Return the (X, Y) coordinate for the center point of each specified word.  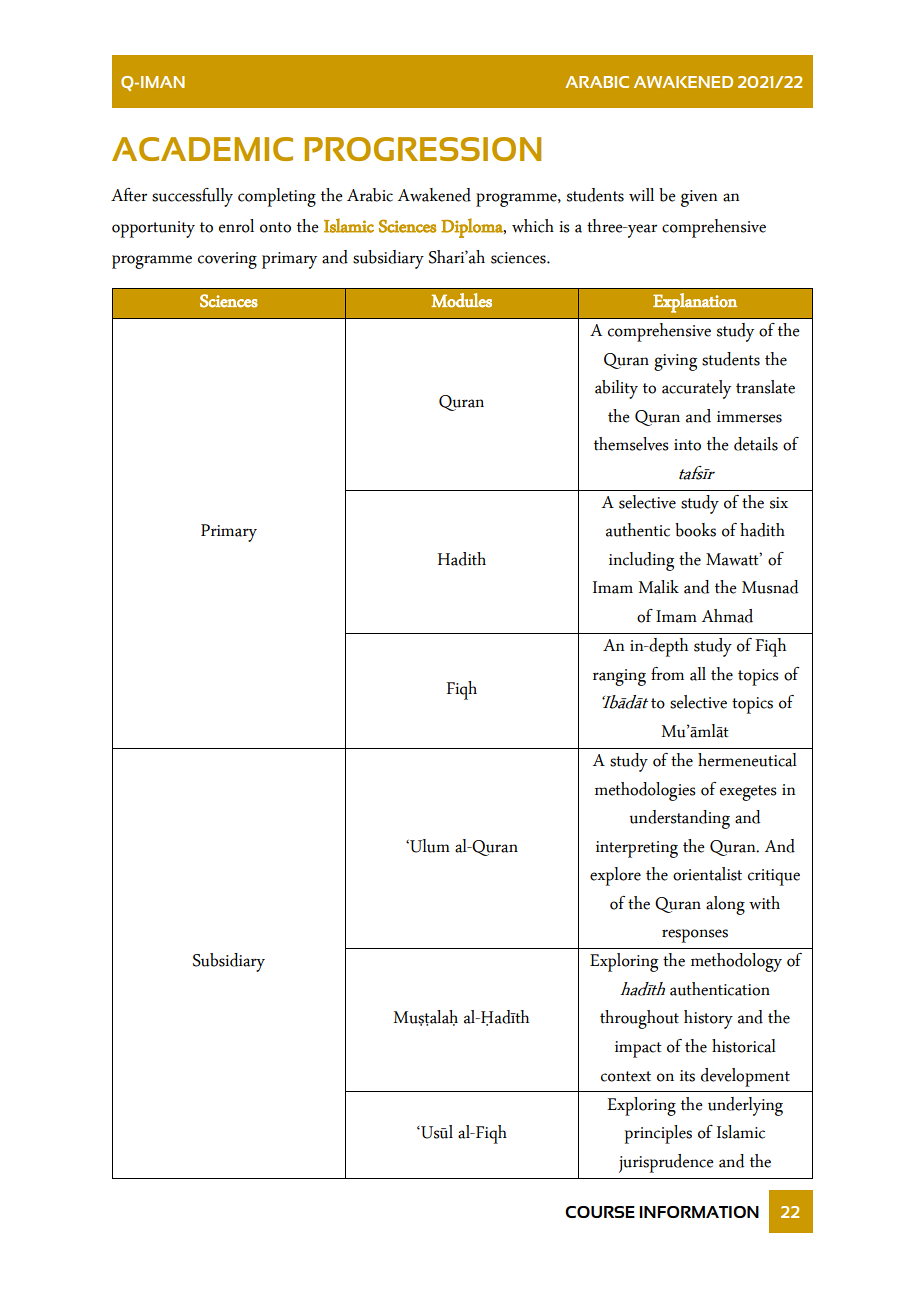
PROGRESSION (422, 149)
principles (658, 1134)
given (699, 198)
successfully (192, 197)
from (667, 674)
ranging (619, 677)
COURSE (600, 1212)
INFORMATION (699, 1212)
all (698, 674)
